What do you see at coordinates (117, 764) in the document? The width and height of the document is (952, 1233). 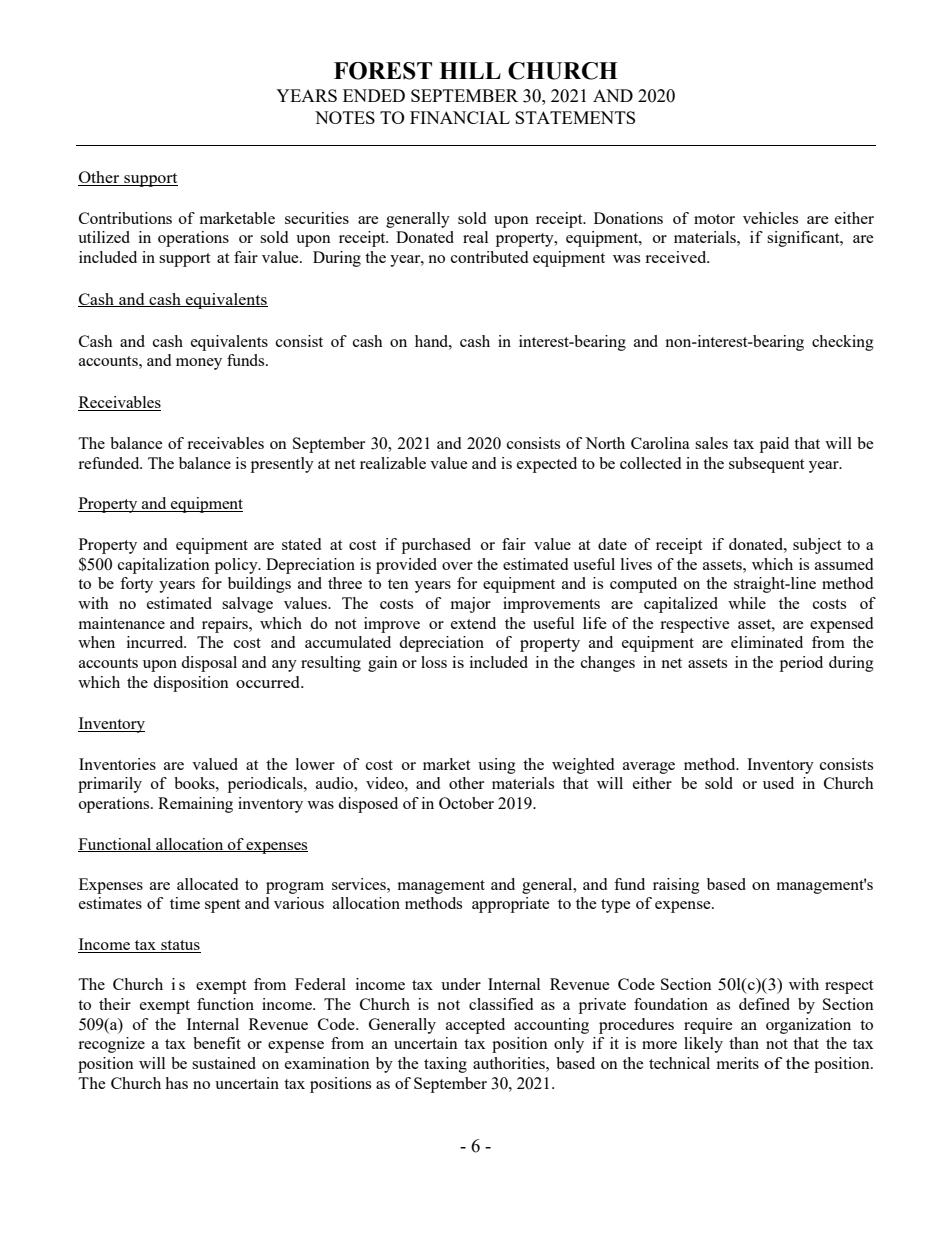 I see `Inventories` at bounding box center [117, 764].
